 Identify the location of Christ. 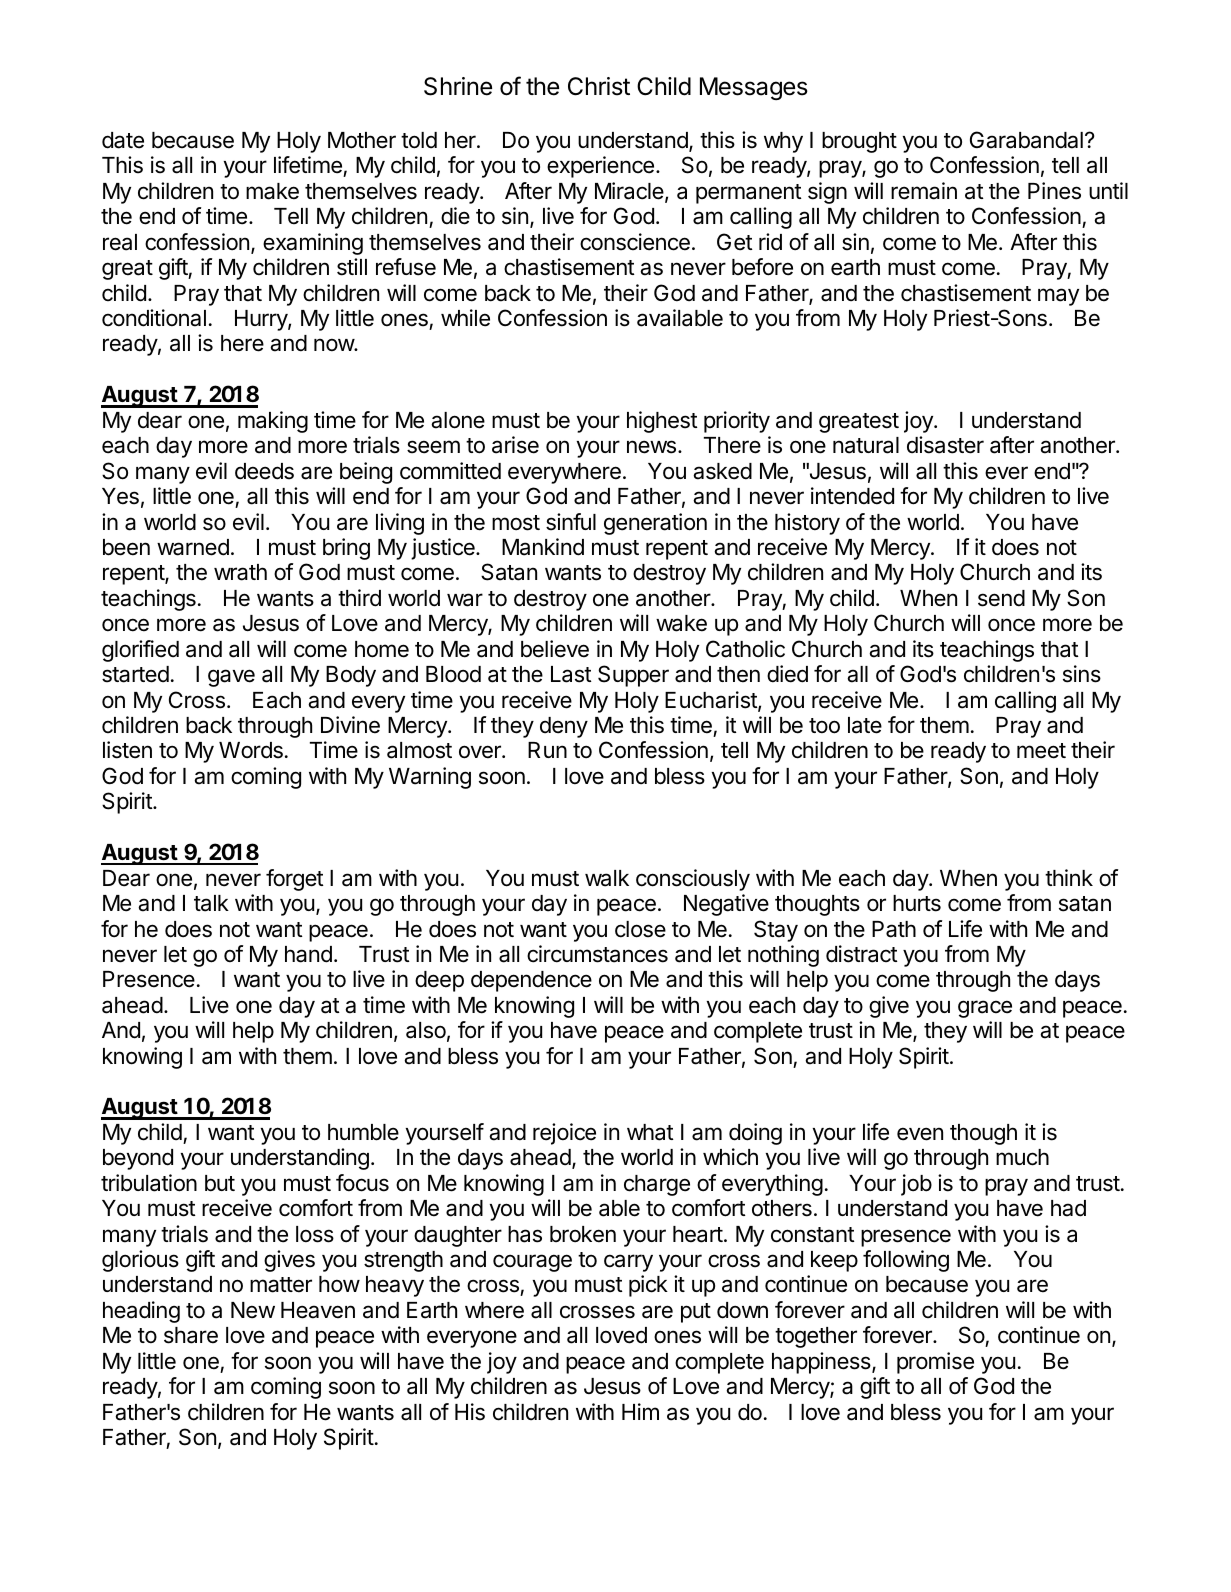
(599, 86).
